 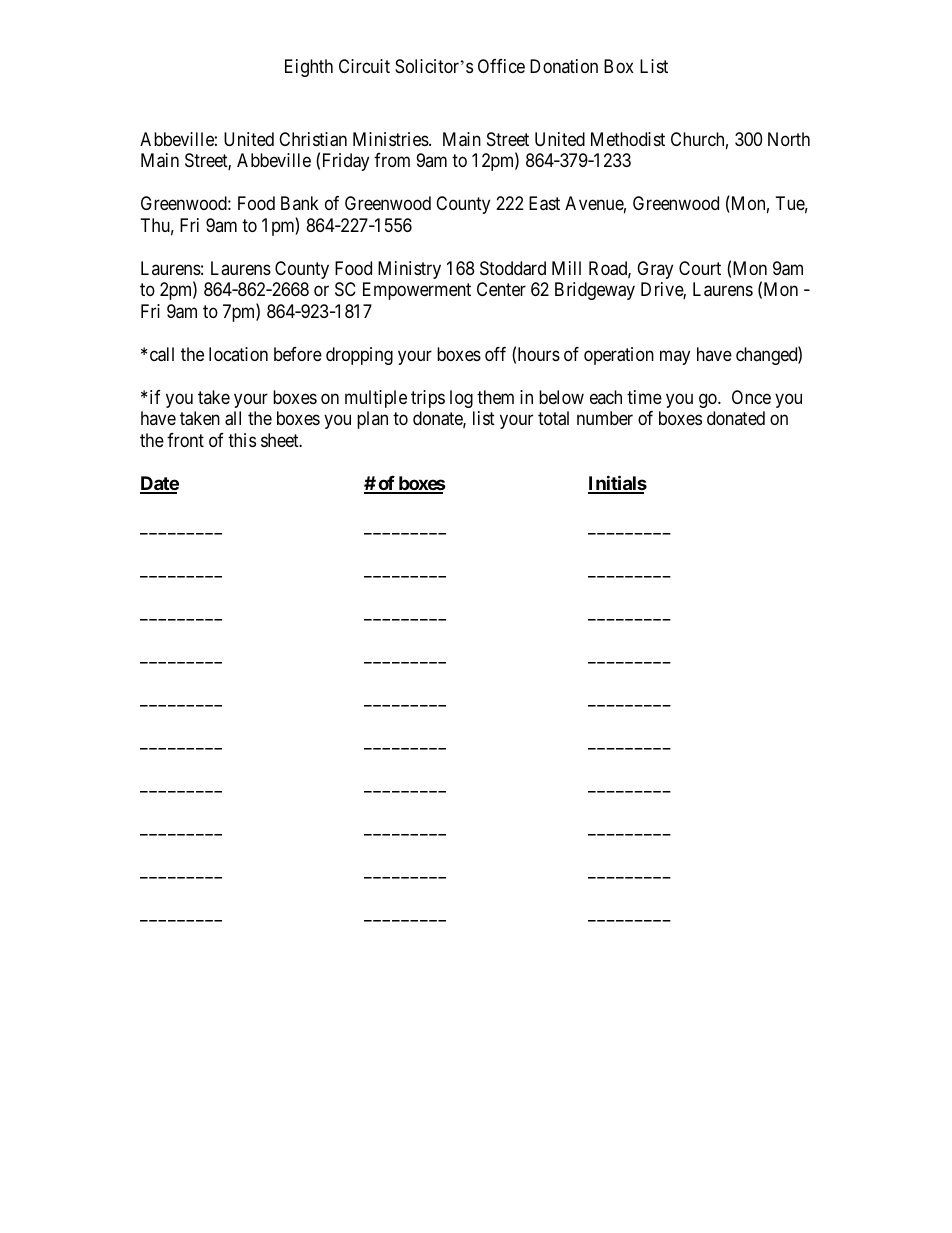 I want to click on Court, so click(x=700, y=268).
